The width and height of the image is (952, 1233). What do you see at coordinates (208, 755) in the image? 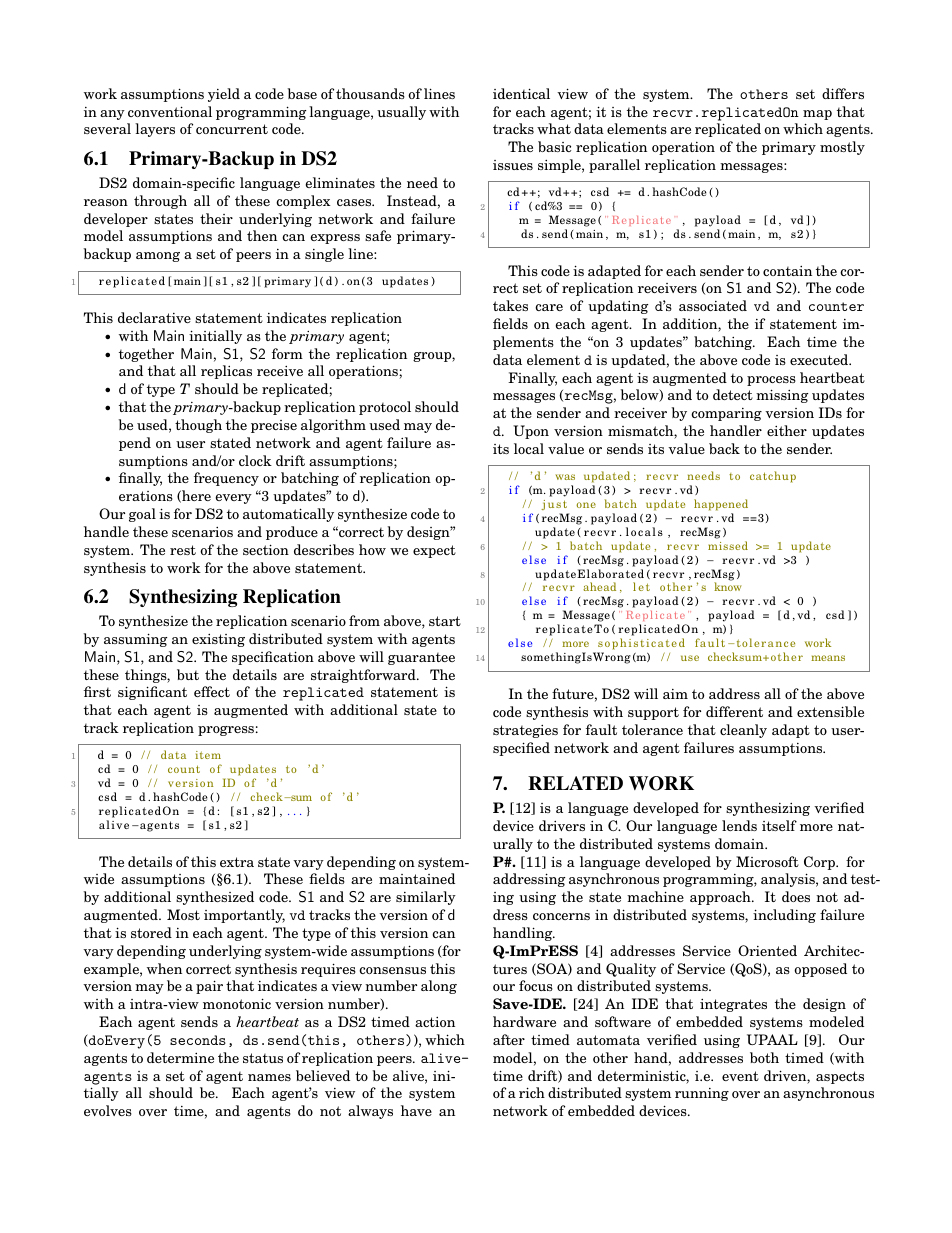
I see `item` at bounding box center [208, 755].
